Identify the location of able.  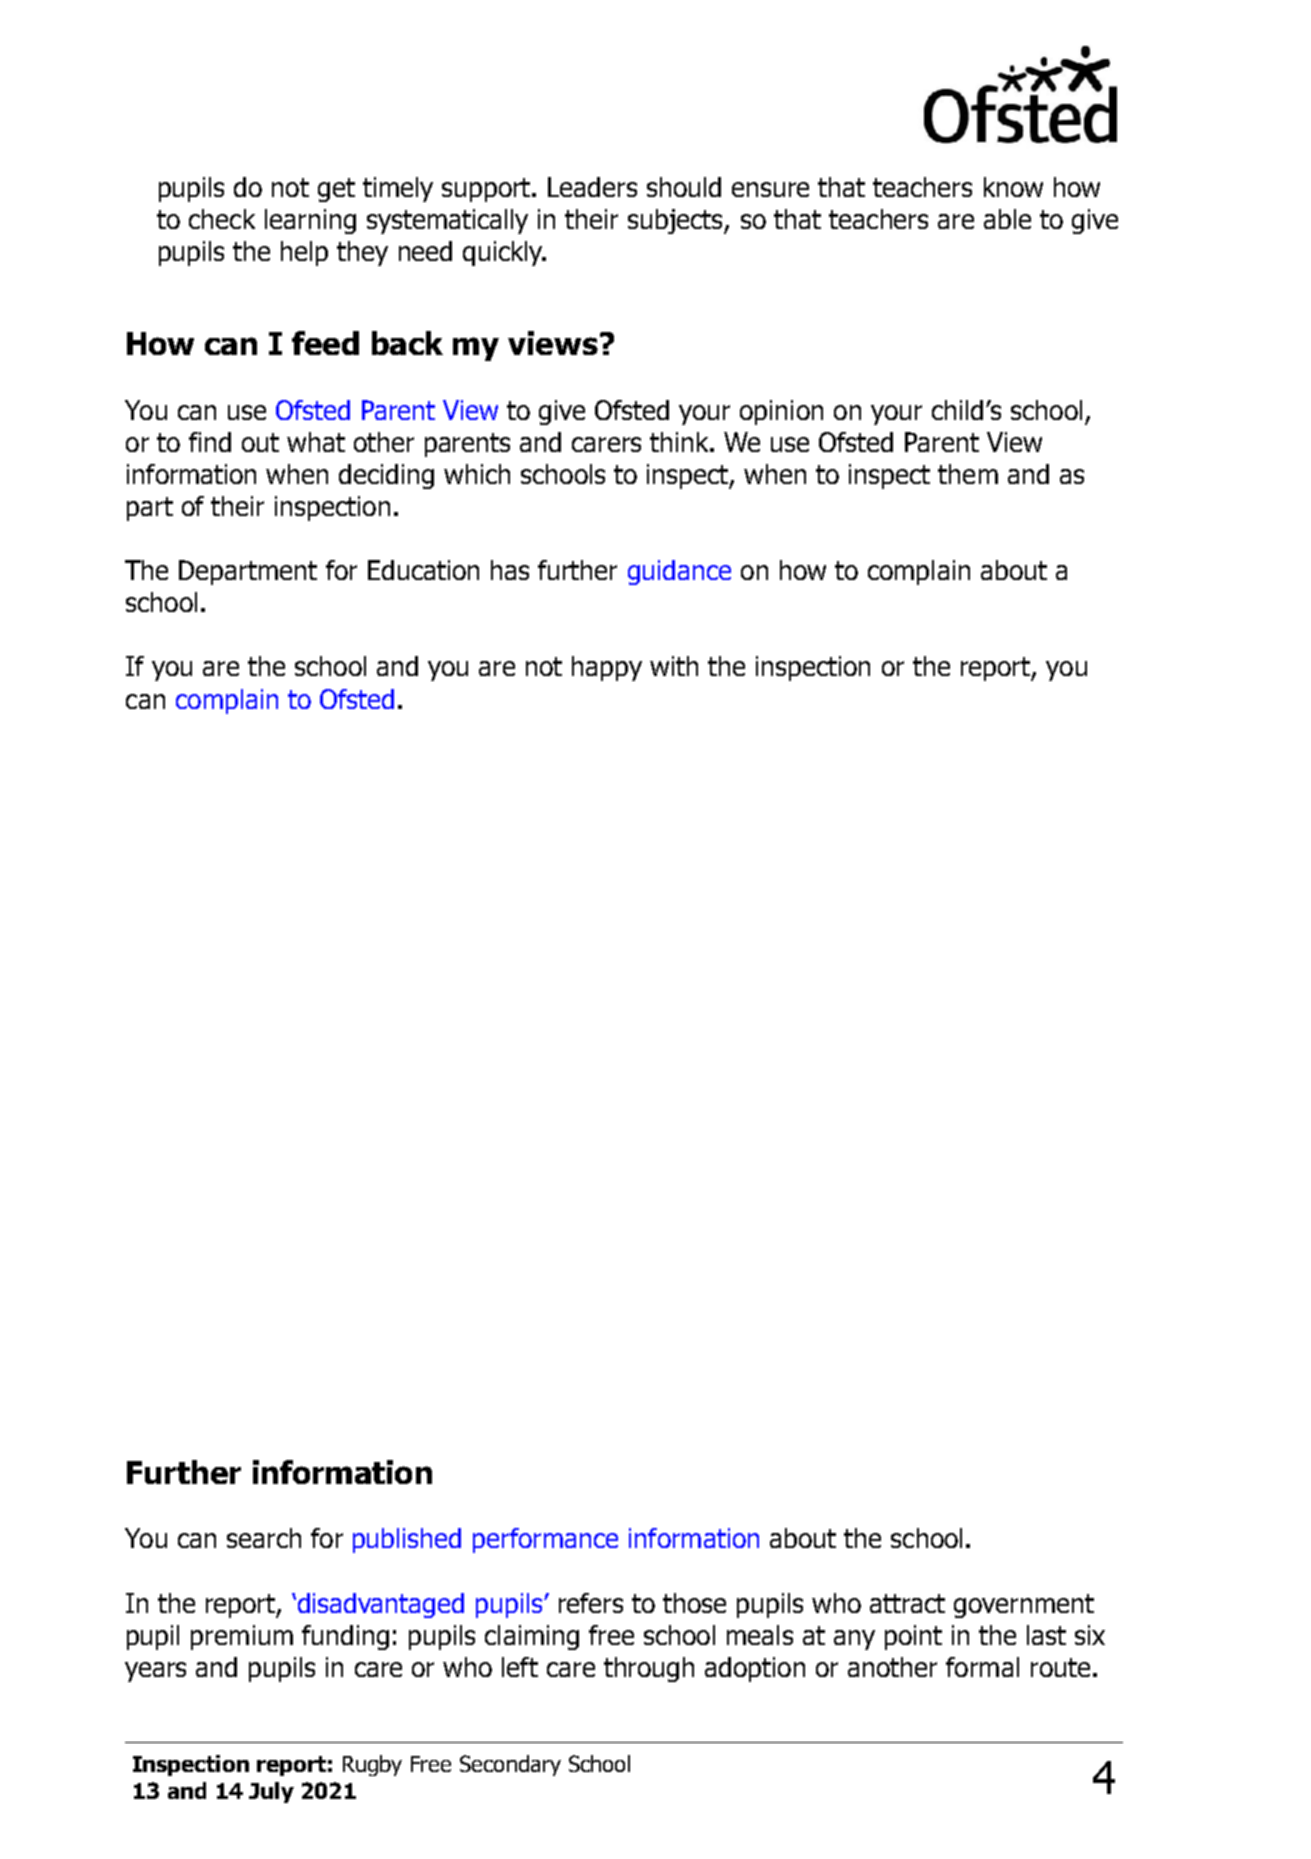
(1007, 219).
